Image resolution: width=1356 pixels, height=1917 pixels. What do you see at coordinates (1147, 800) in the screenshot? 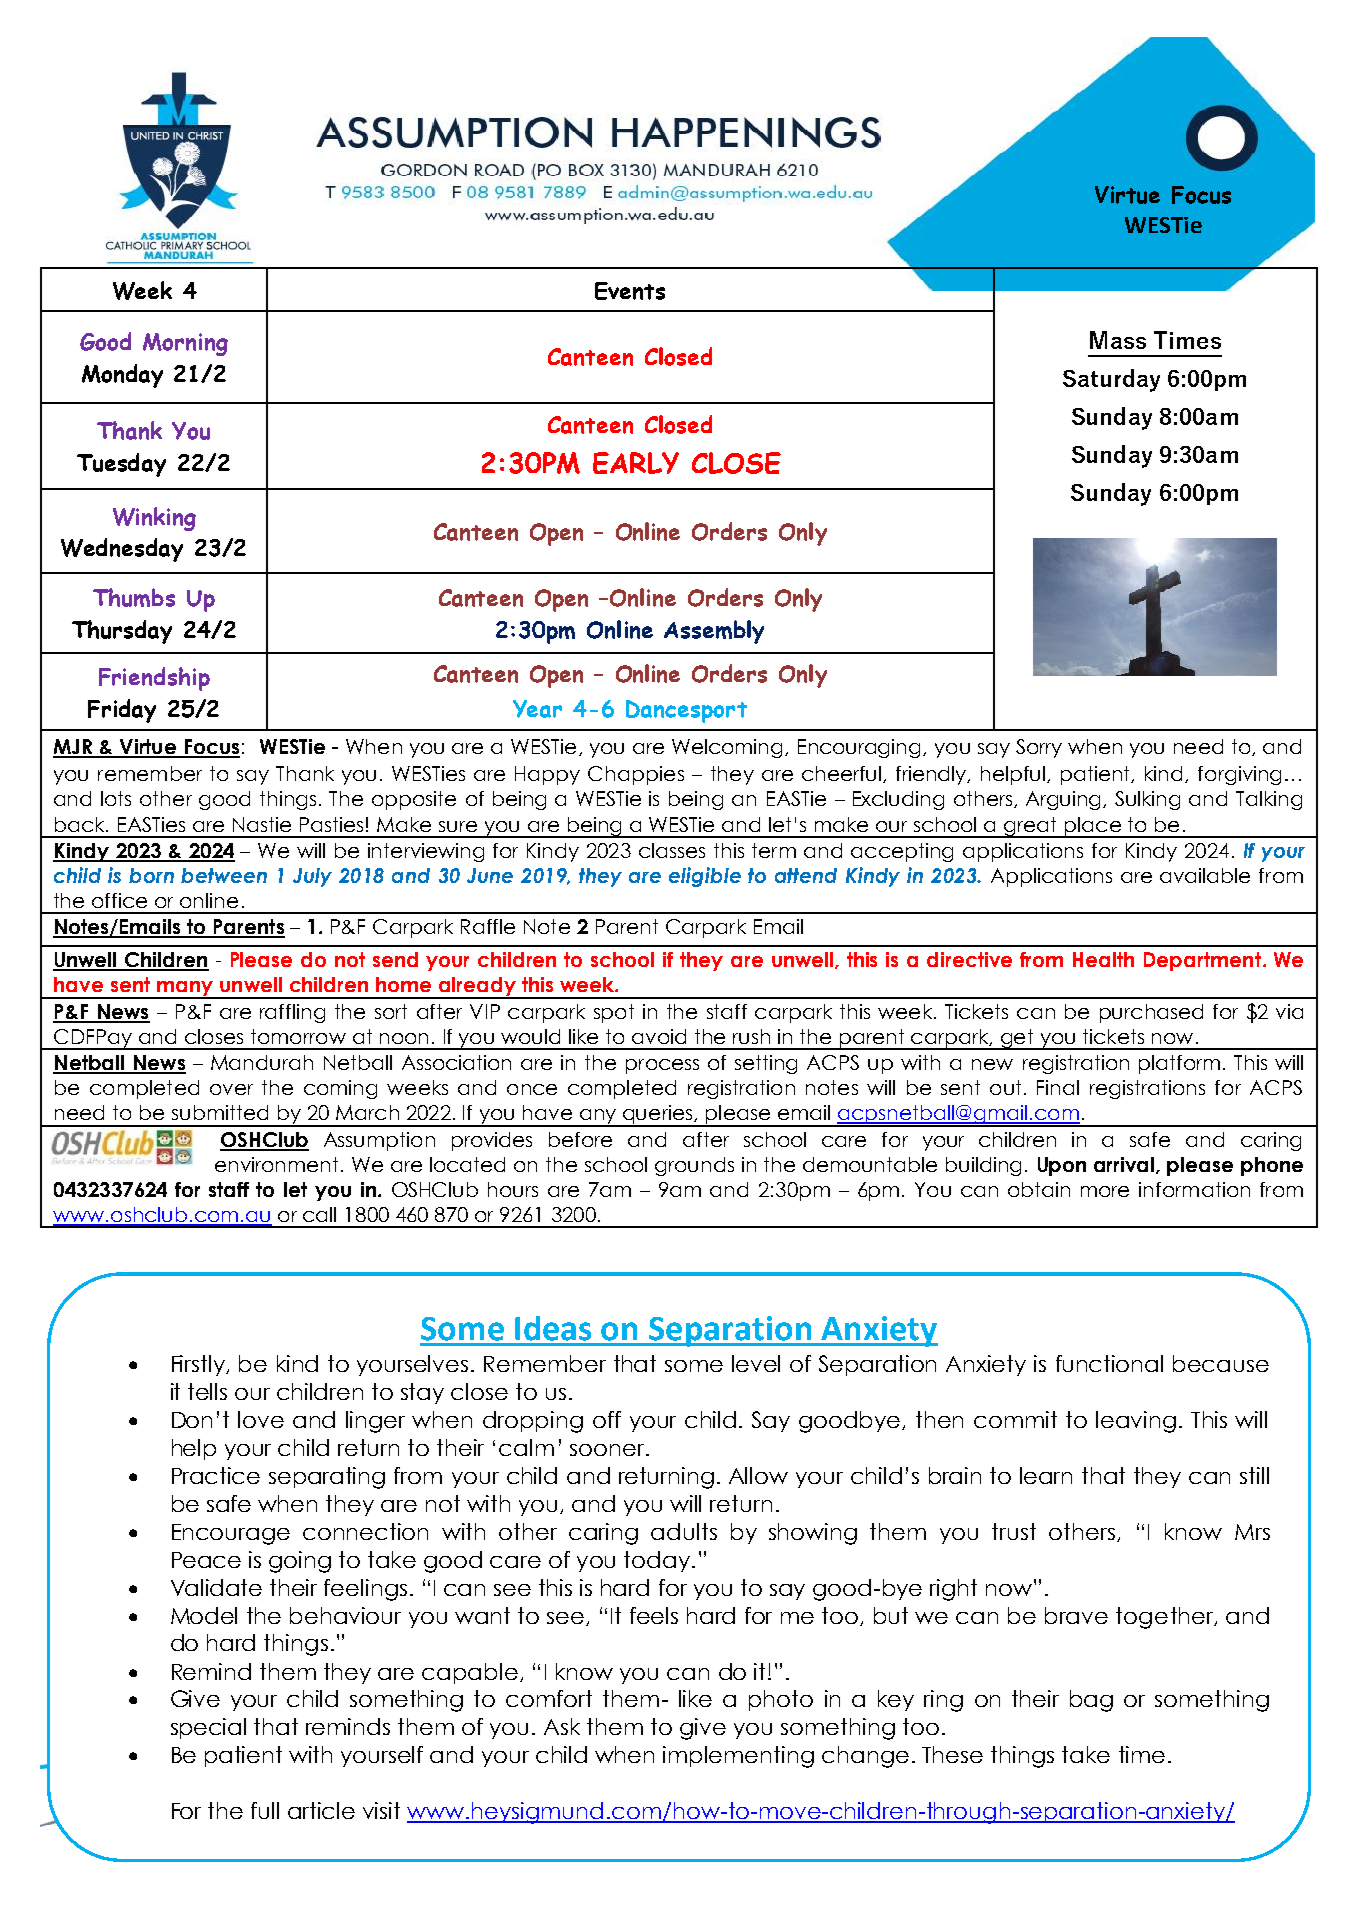
I see `Sulking` at bounding box center [1147, 800].
